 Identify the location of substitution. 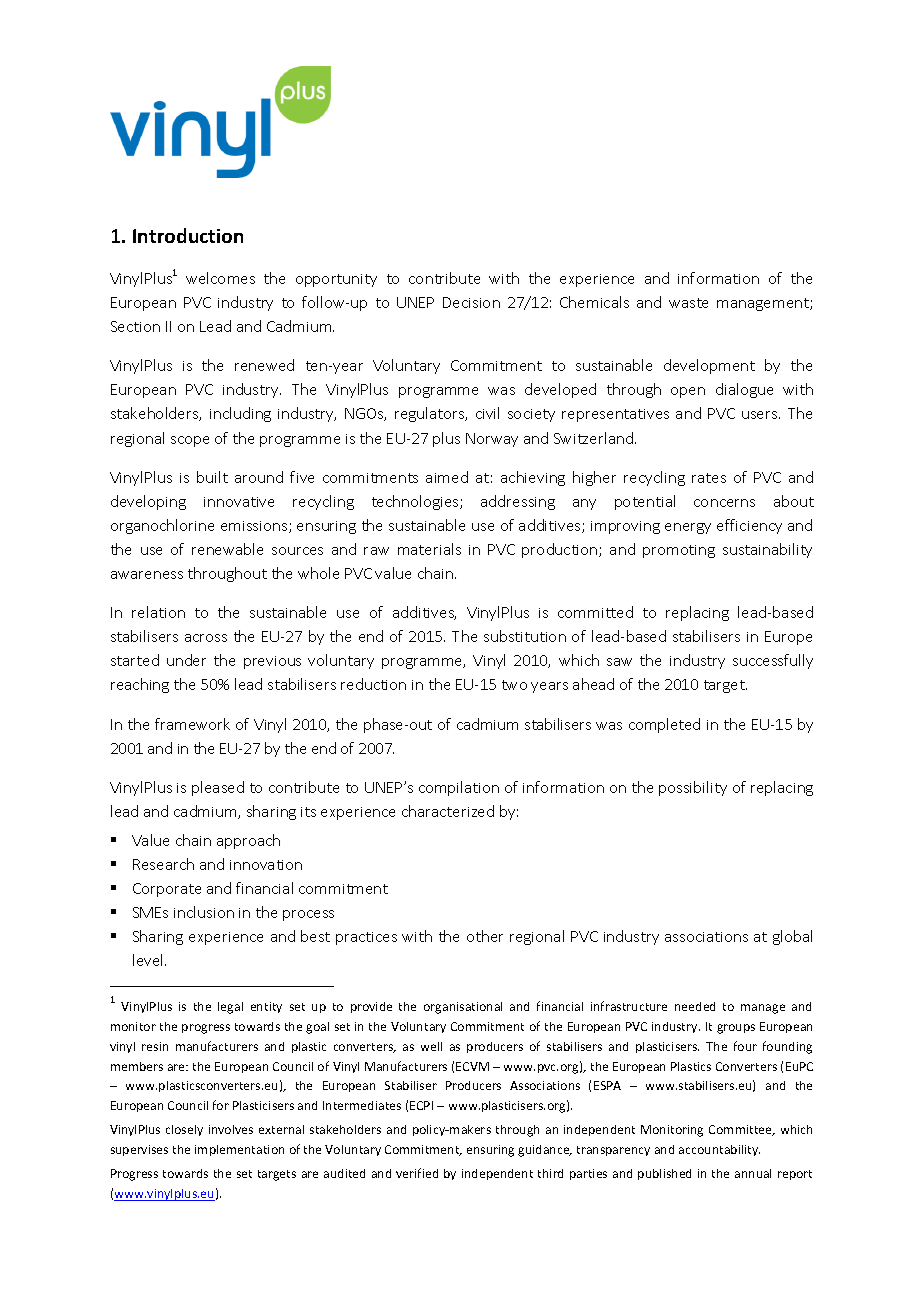
(525, 636).
